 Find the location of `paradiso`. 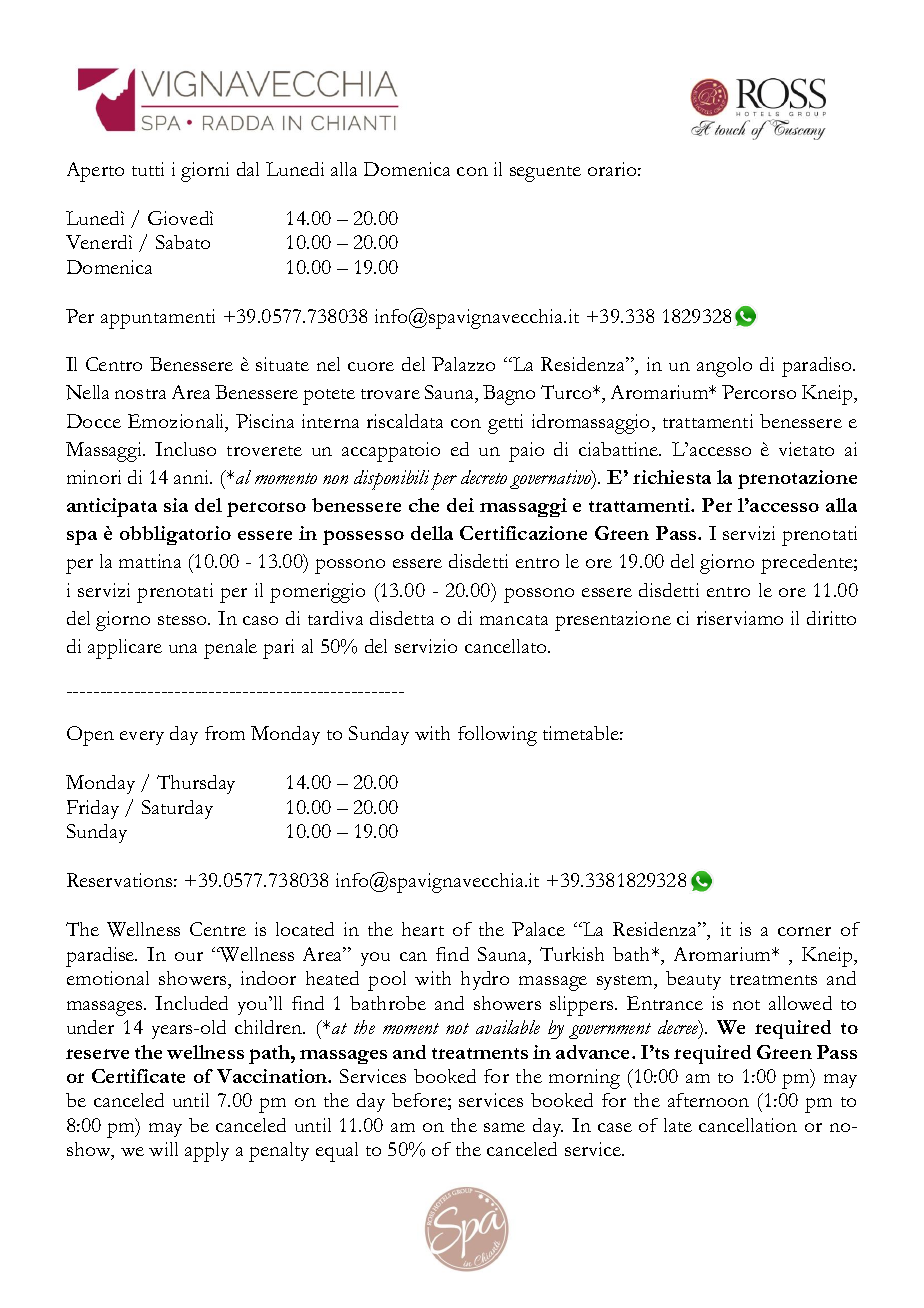

paradiso is located at coordinates (818, 367).
